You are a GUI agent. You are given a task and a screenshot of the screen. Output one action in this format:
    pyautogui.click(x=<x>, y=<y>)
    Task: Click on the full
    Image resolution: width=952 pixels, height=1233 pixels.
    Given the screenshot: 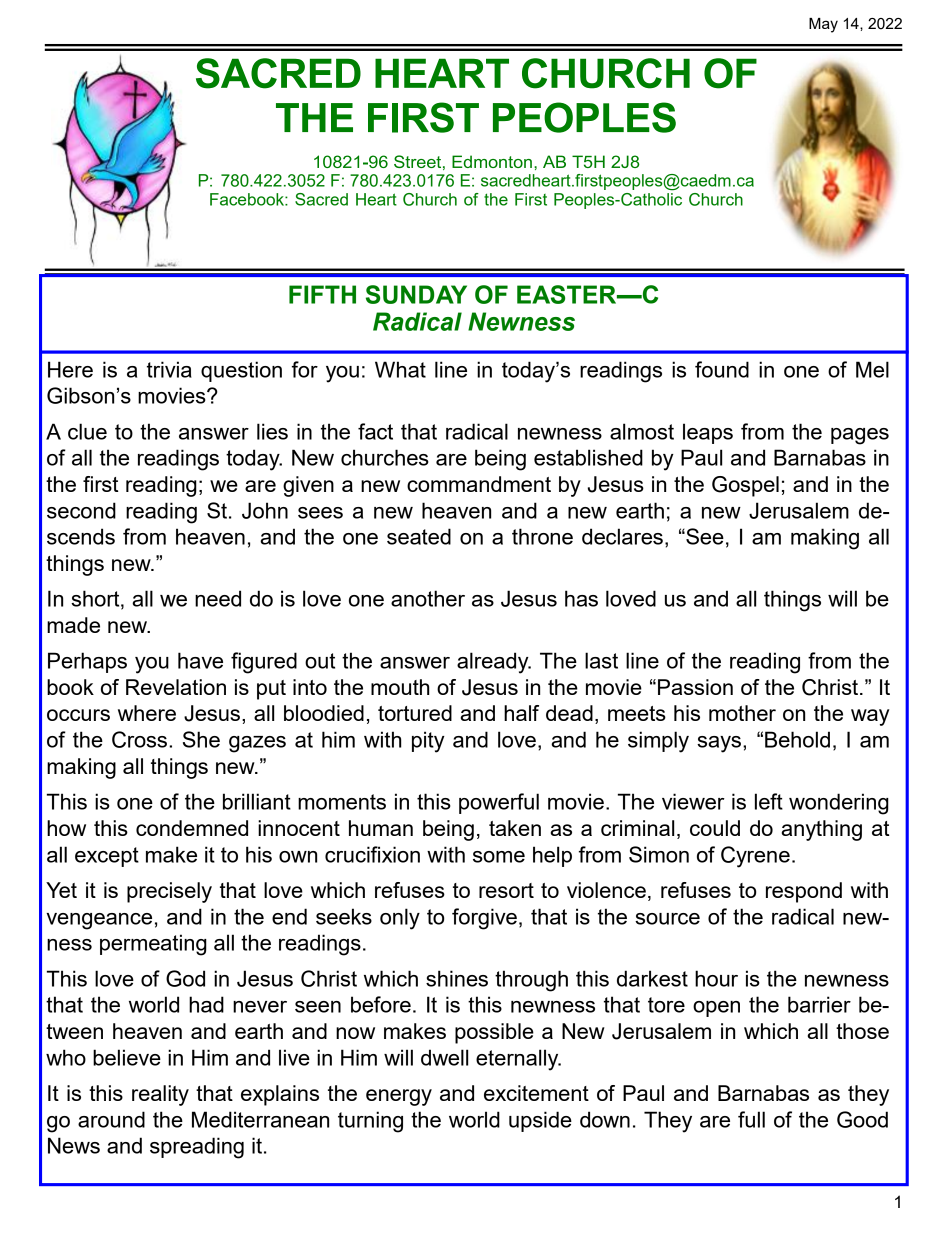 What is the action you would take?
    pyautogui.click(x=751, y=1119)
